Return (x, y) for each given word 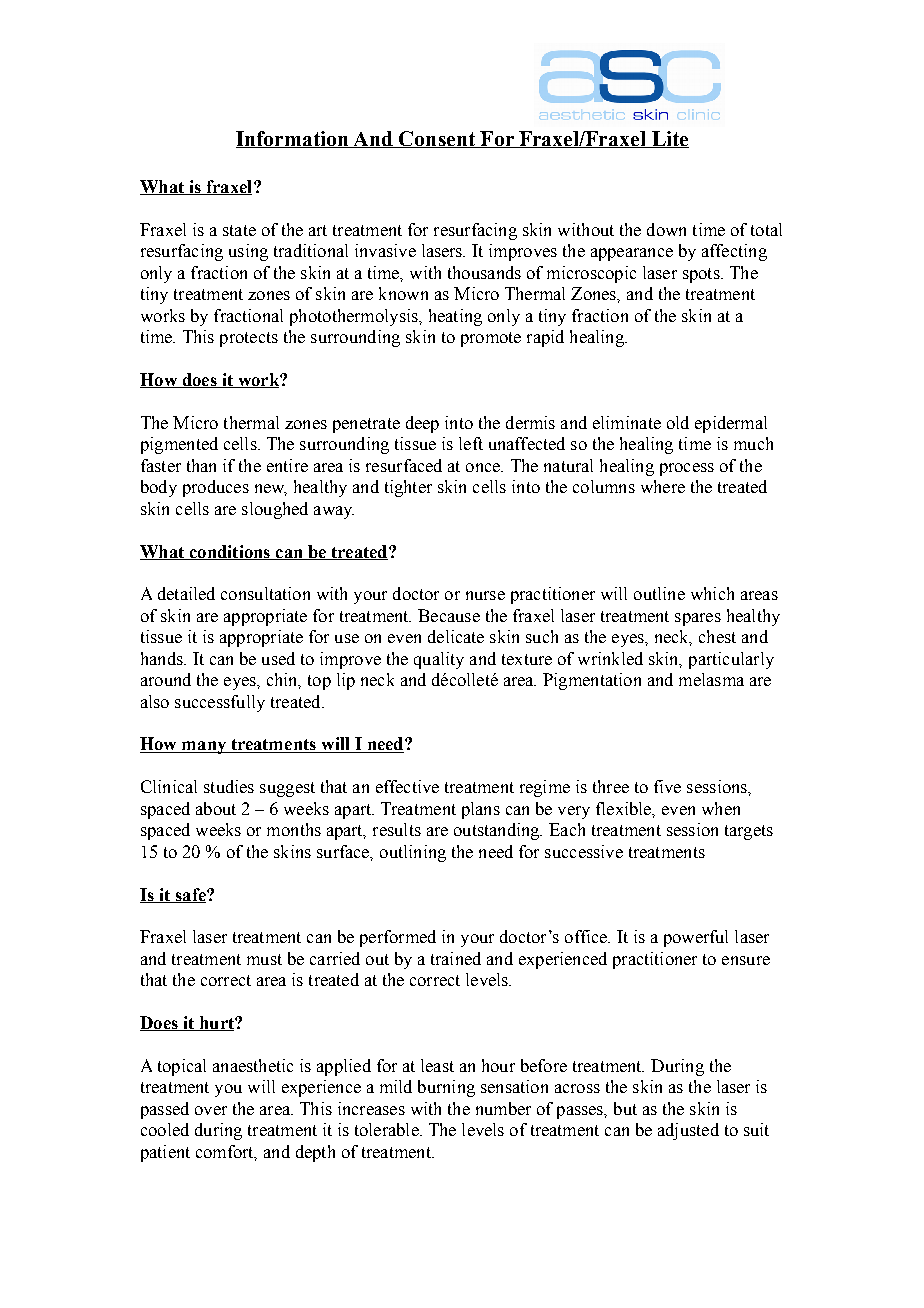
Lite (669, 139)
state (239, 230)
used (278, 658)
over (211, 1110)
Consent (437, 139)
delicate (456, 636)
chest (717, 636)
